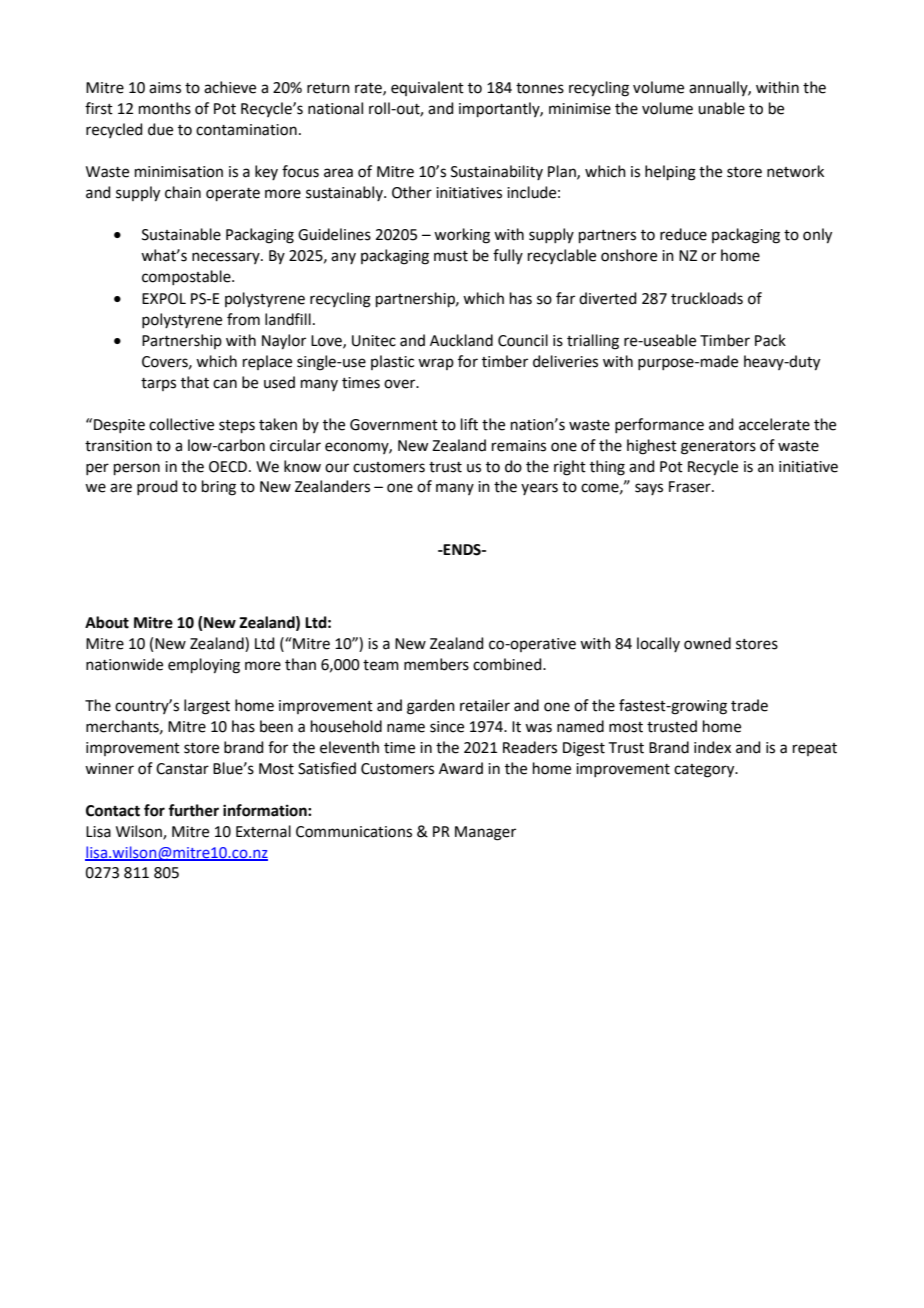 The height and width of the screenshot is (1308, 924). What do you see at coordinates (427, 88) in the screenshot?
I see `equivalent` at bounding box center [427, 88].
